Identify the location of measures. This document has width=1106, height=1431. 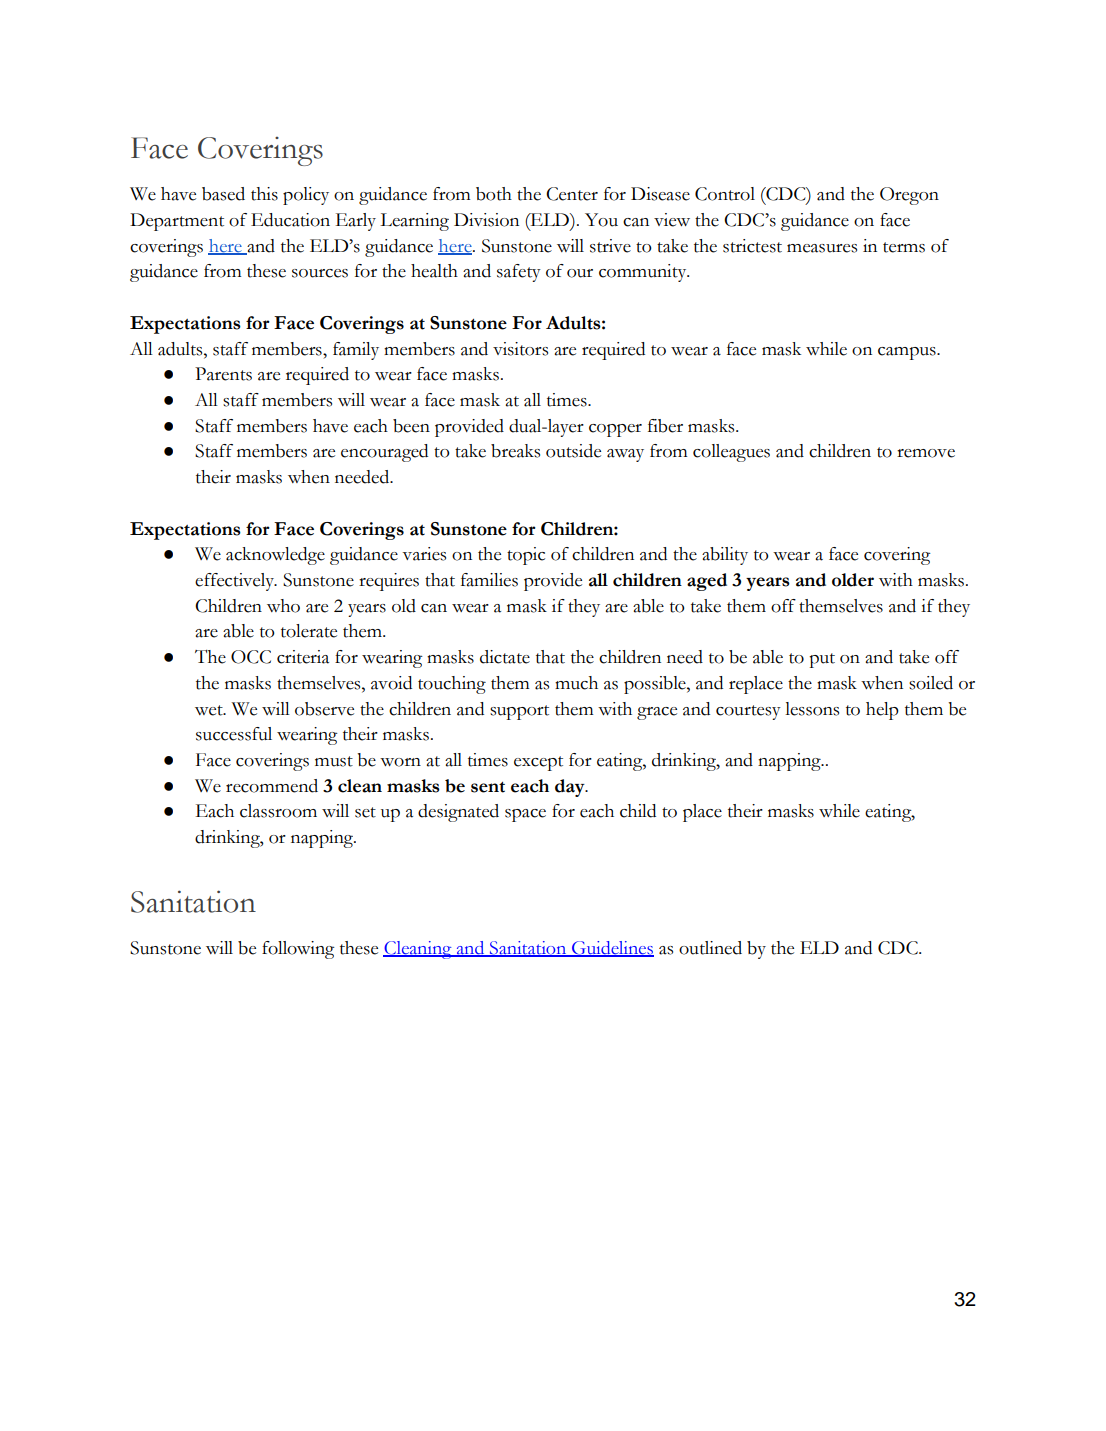
(822, 248).
